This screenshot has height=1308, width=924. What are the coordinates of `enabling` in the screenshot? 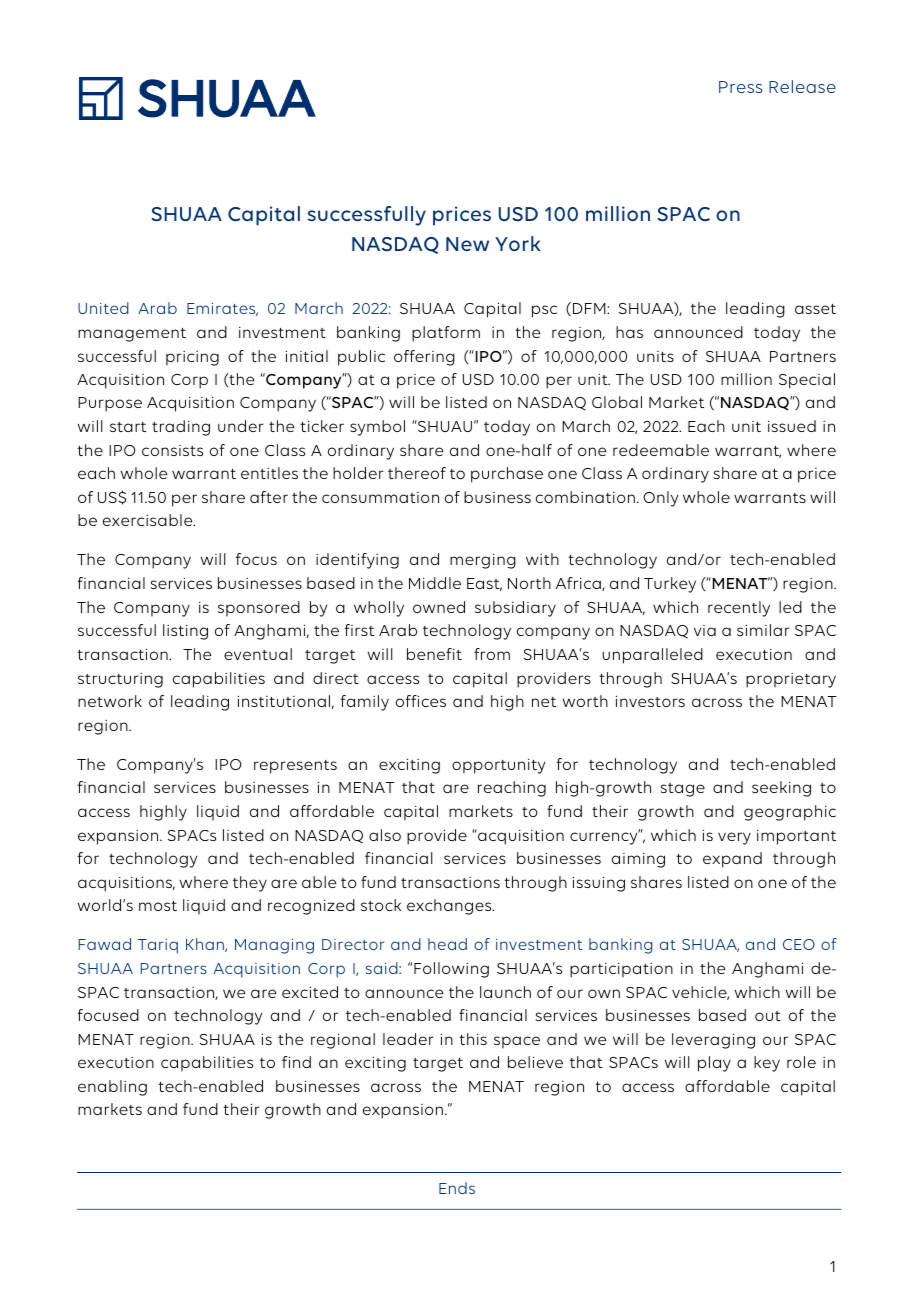 It's located at (112, 1088).
